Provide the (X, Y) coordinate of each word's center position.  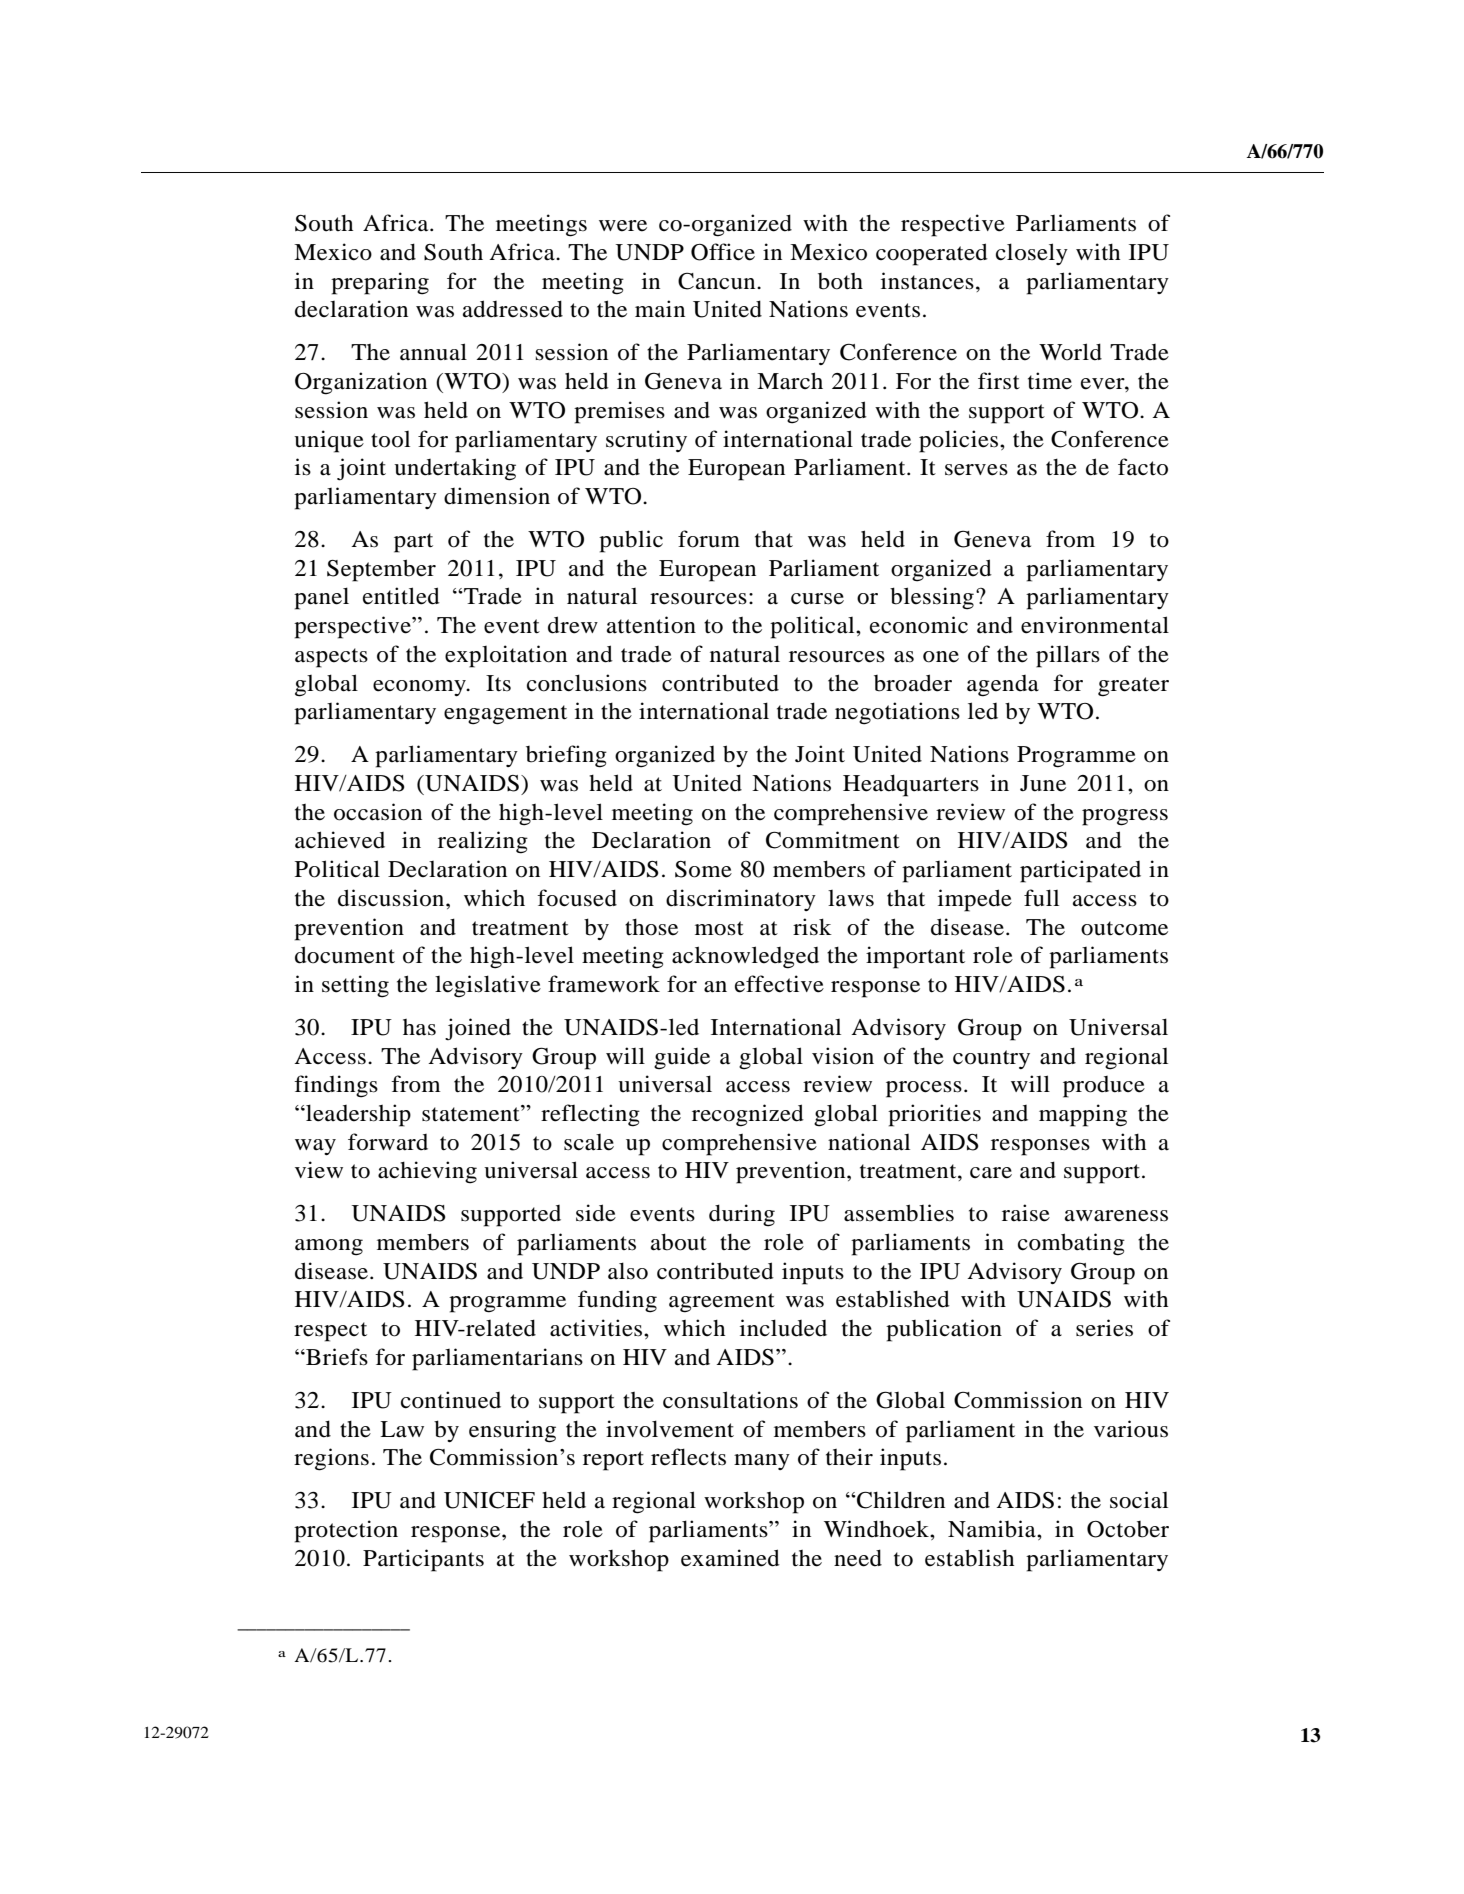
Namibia (993, 1529)
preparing (380, 283)
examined (730, 1558)
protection (346, 1531)
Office (723, 252)
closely (1032, 254)
